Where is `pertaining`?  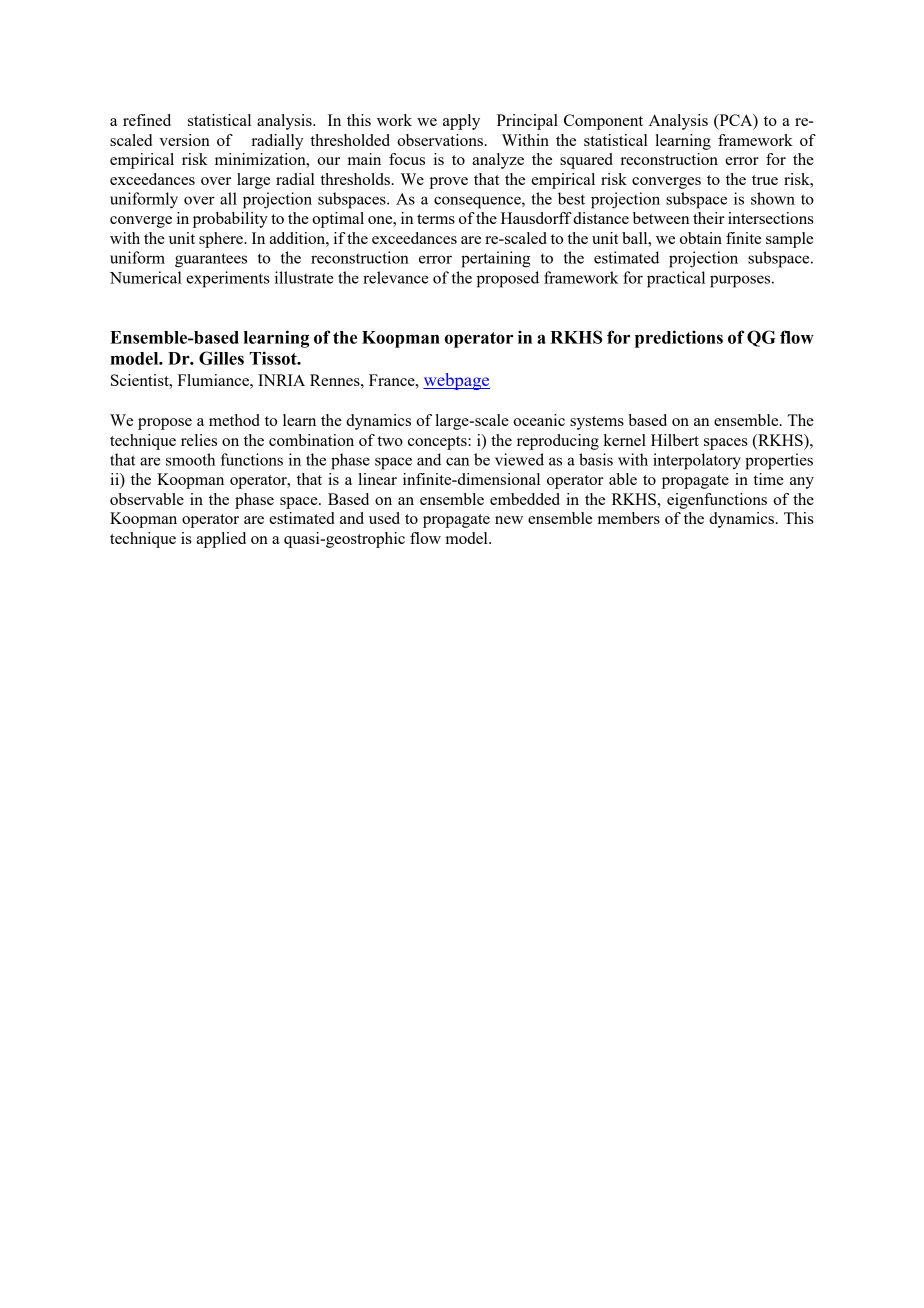 pertaining is located at coordinates (495, 259).
